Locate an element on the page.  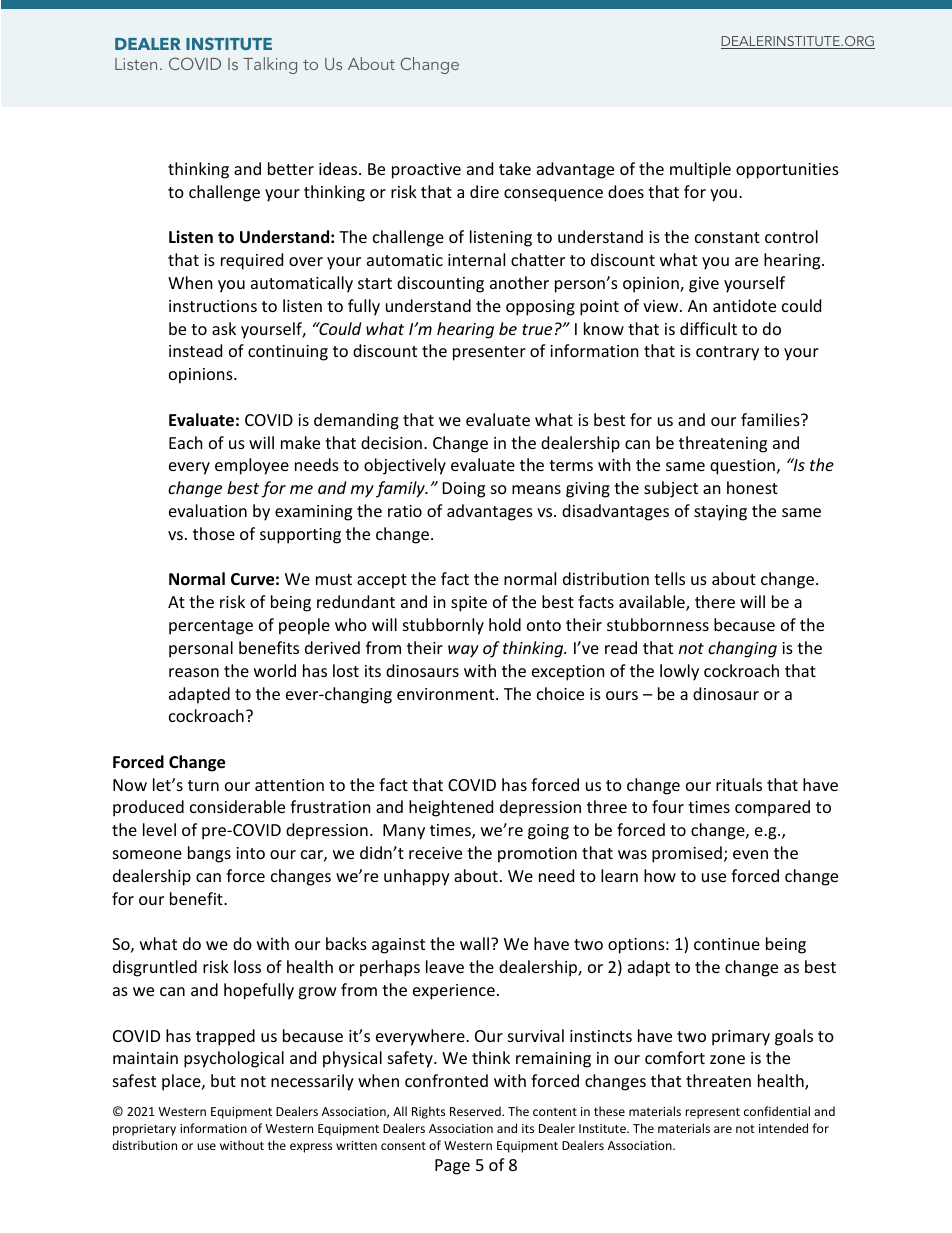
receive is located at coordinates (435, 853).
